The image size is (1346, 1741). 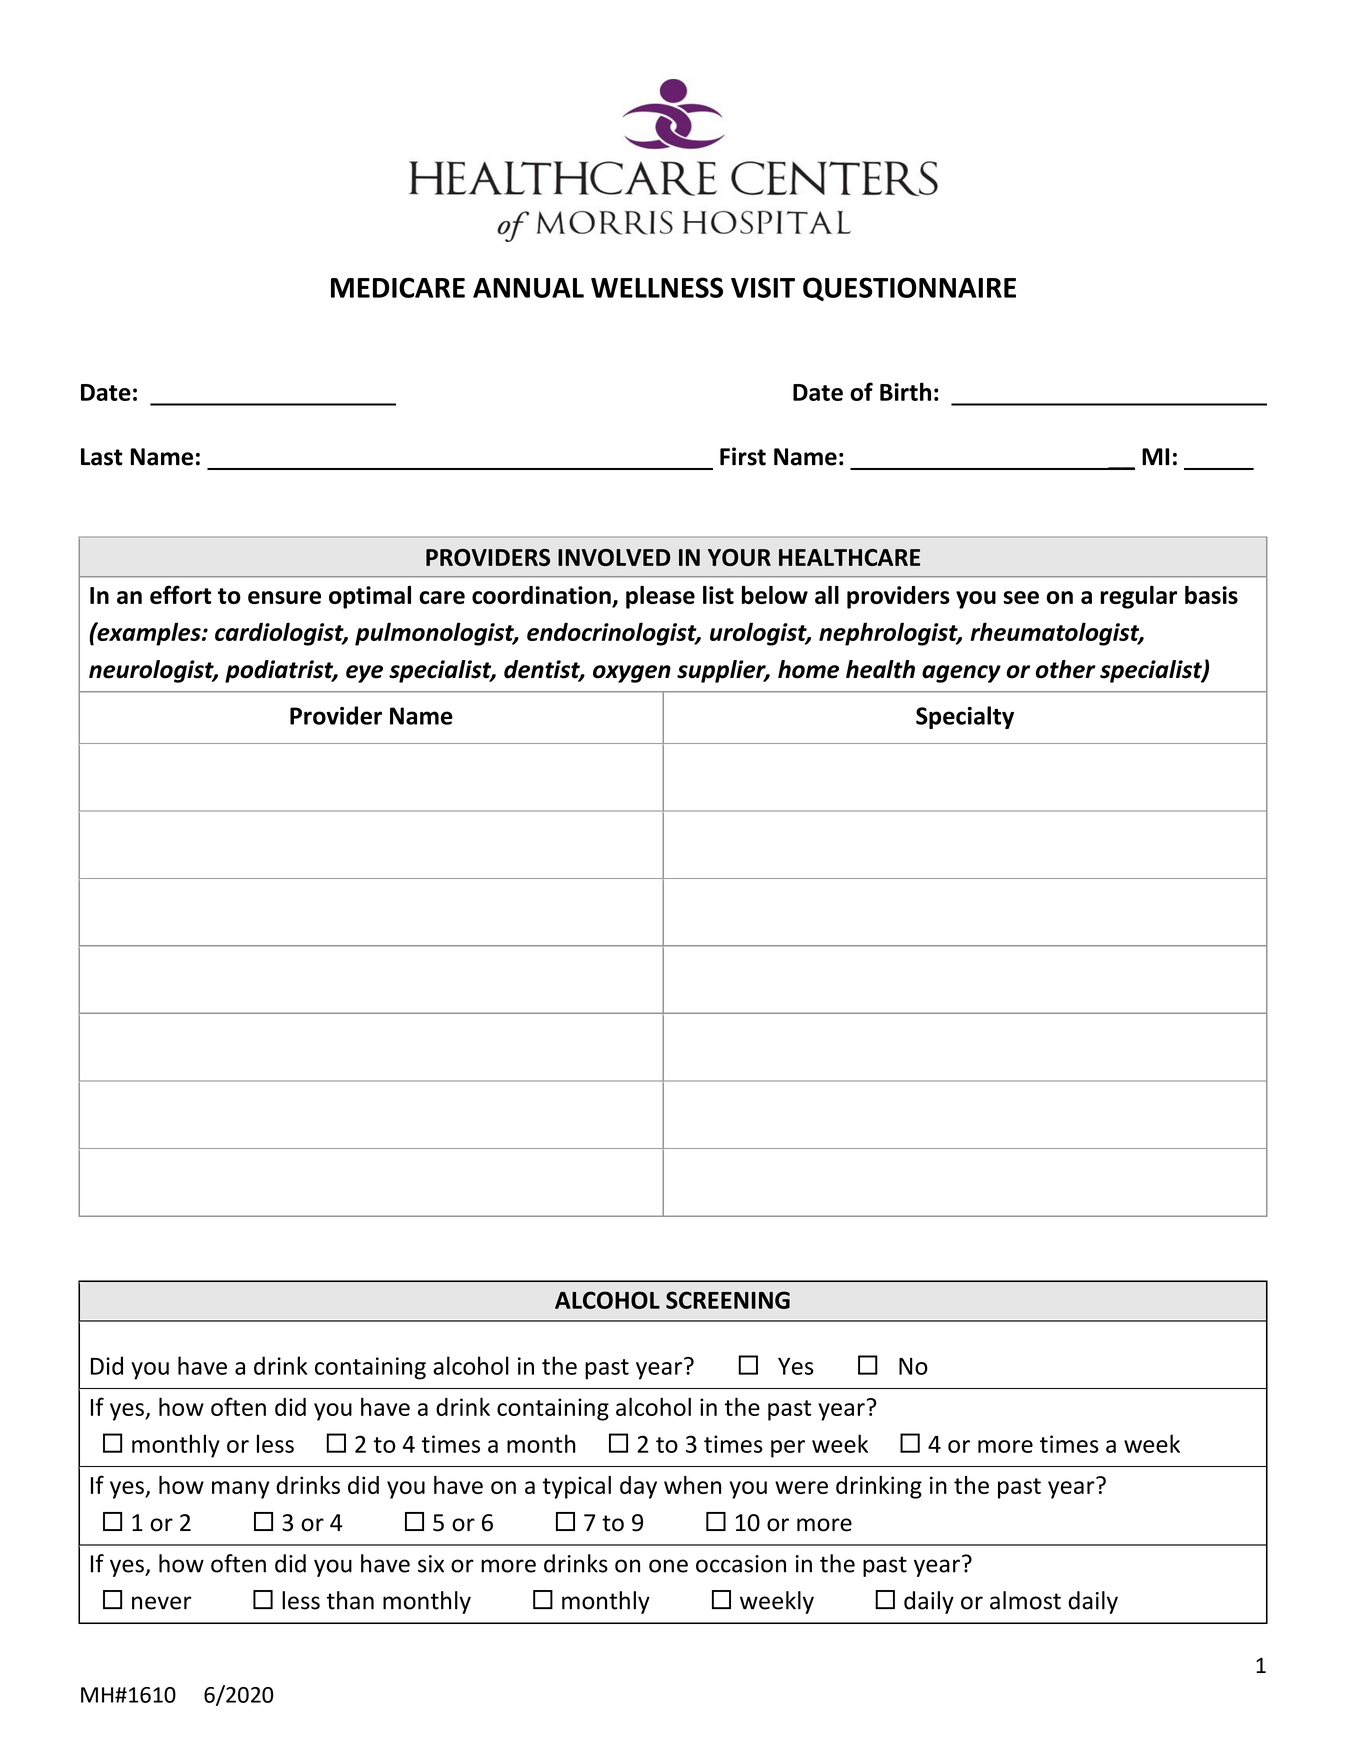 What do you see at coordinates (102, 457) in the screenshot?
I see `Last` at bounding box center [102, 457].
